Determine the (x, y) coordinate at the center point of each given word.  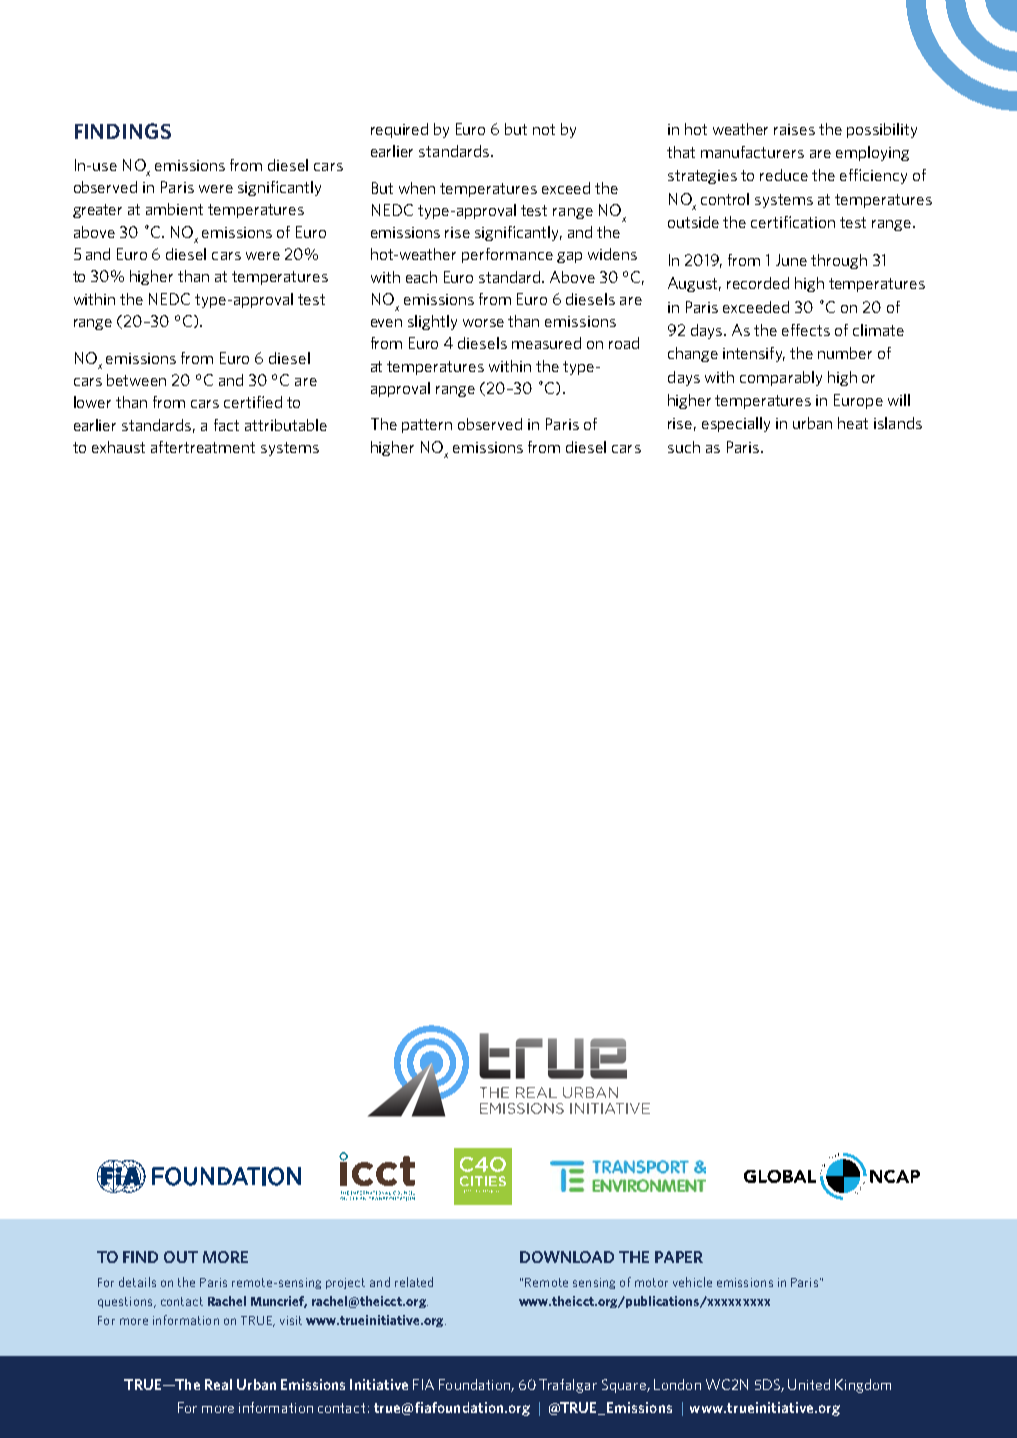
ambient (174, 209)
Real (218, 1384)
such (684, 447)
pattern (427, 426)
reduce (784, 175)
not (544, 129)
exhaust (118, 447)
